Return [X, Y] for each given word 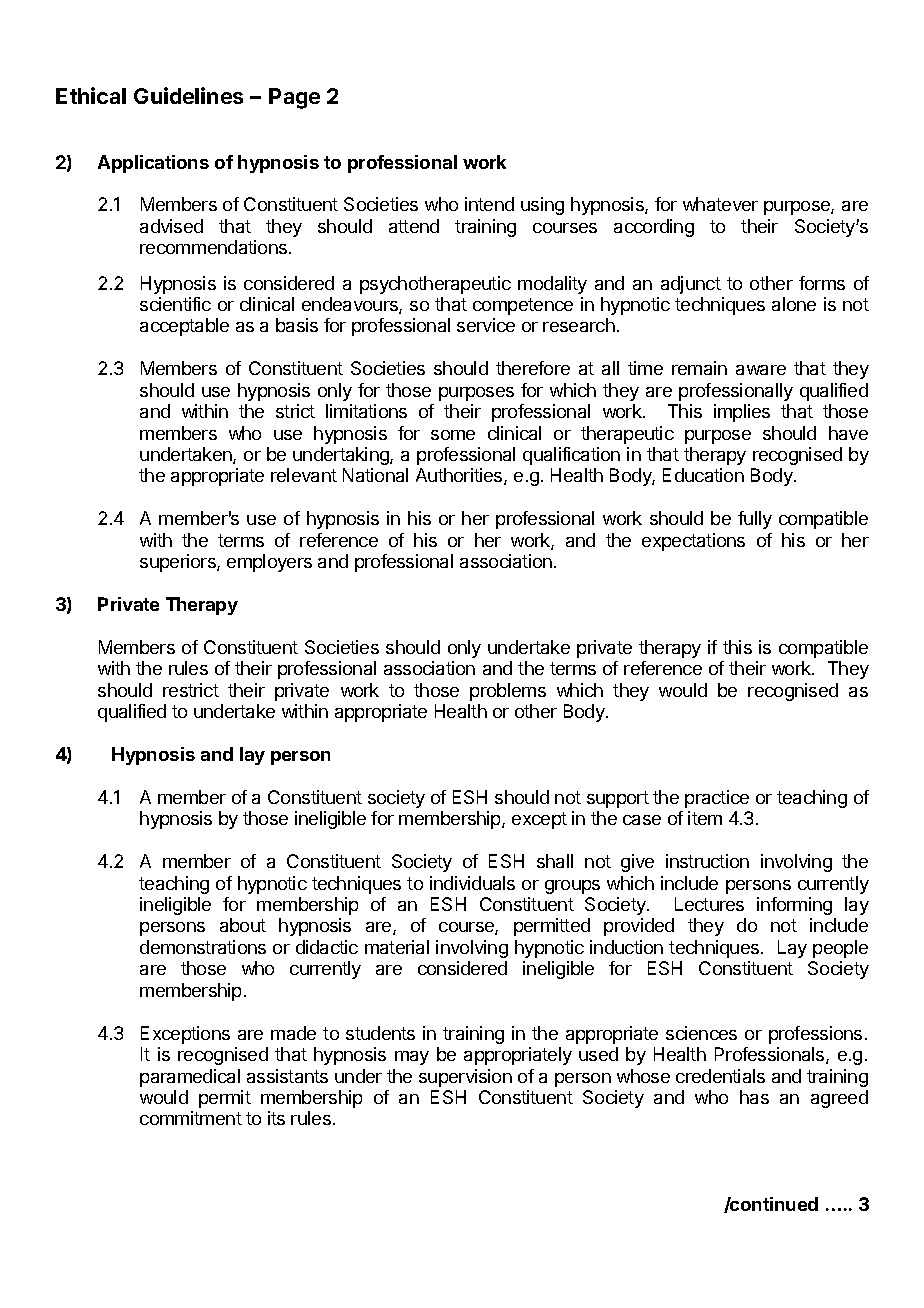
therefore [533, 368]
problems [508, 692]
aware [761, 370]
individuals [472, 883]
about [243, 925]
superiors [179, 563]
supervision [465, 1078]
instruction [707, 861]
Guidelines [188, 95]
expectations [693, 542]
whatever [720, 204]
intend [489, 204]
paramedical [190, 1078]
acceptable [184, 327]
